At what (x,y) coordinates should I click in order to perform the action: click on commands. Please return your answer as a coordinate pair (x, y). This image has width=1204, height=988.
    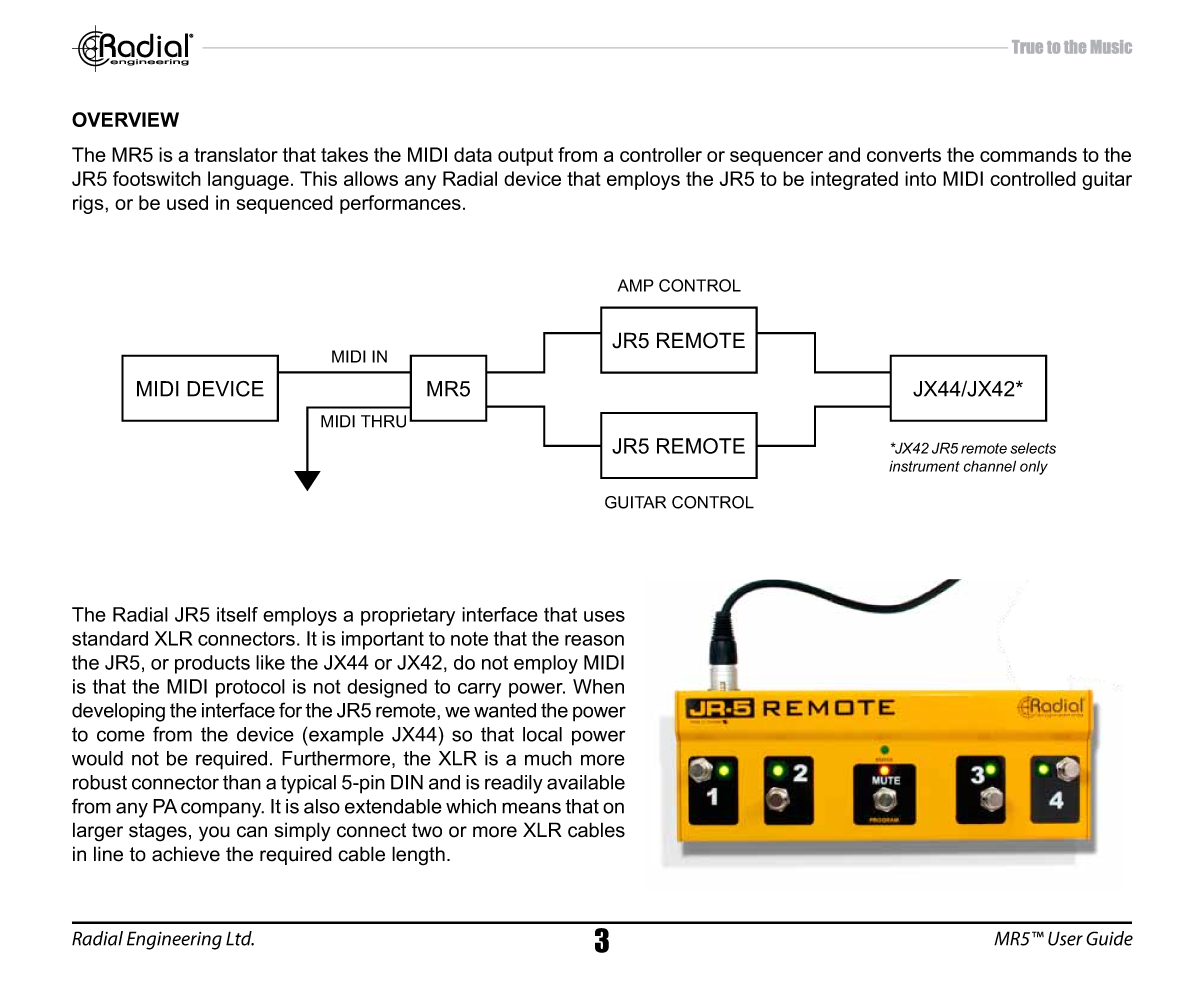
    Looking at the image, I should click on (1028, 154).
